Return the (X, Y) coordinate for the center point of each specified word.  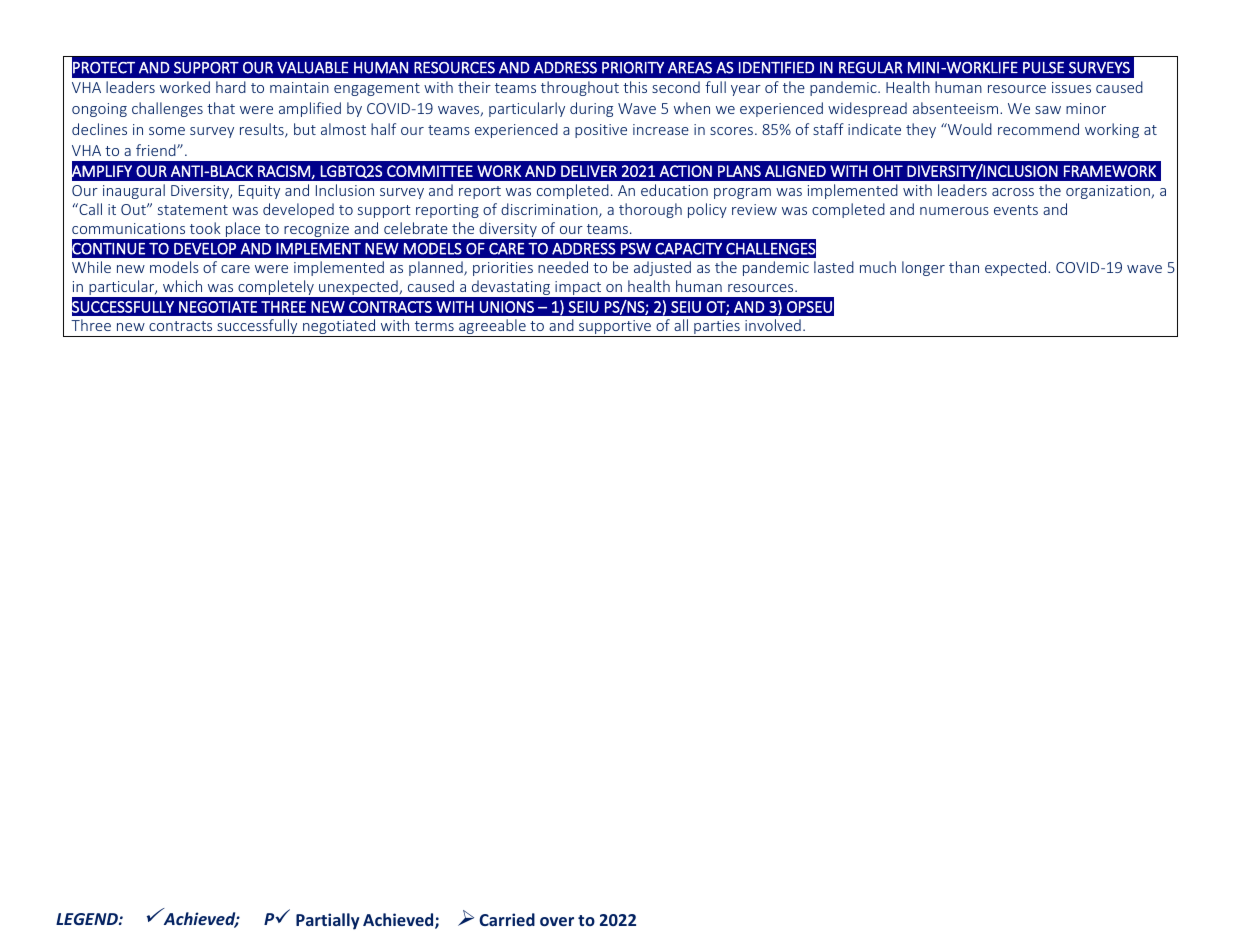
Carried (507, 919)
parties (717, 328)
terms (434, 326)
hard (231, 87)
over (557, 921)
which (182, 286)
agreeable (492, 328)
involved (773, 325)
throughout (580, 88)
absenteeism (955, 108)
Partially (328, 921)
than (964, 267)
